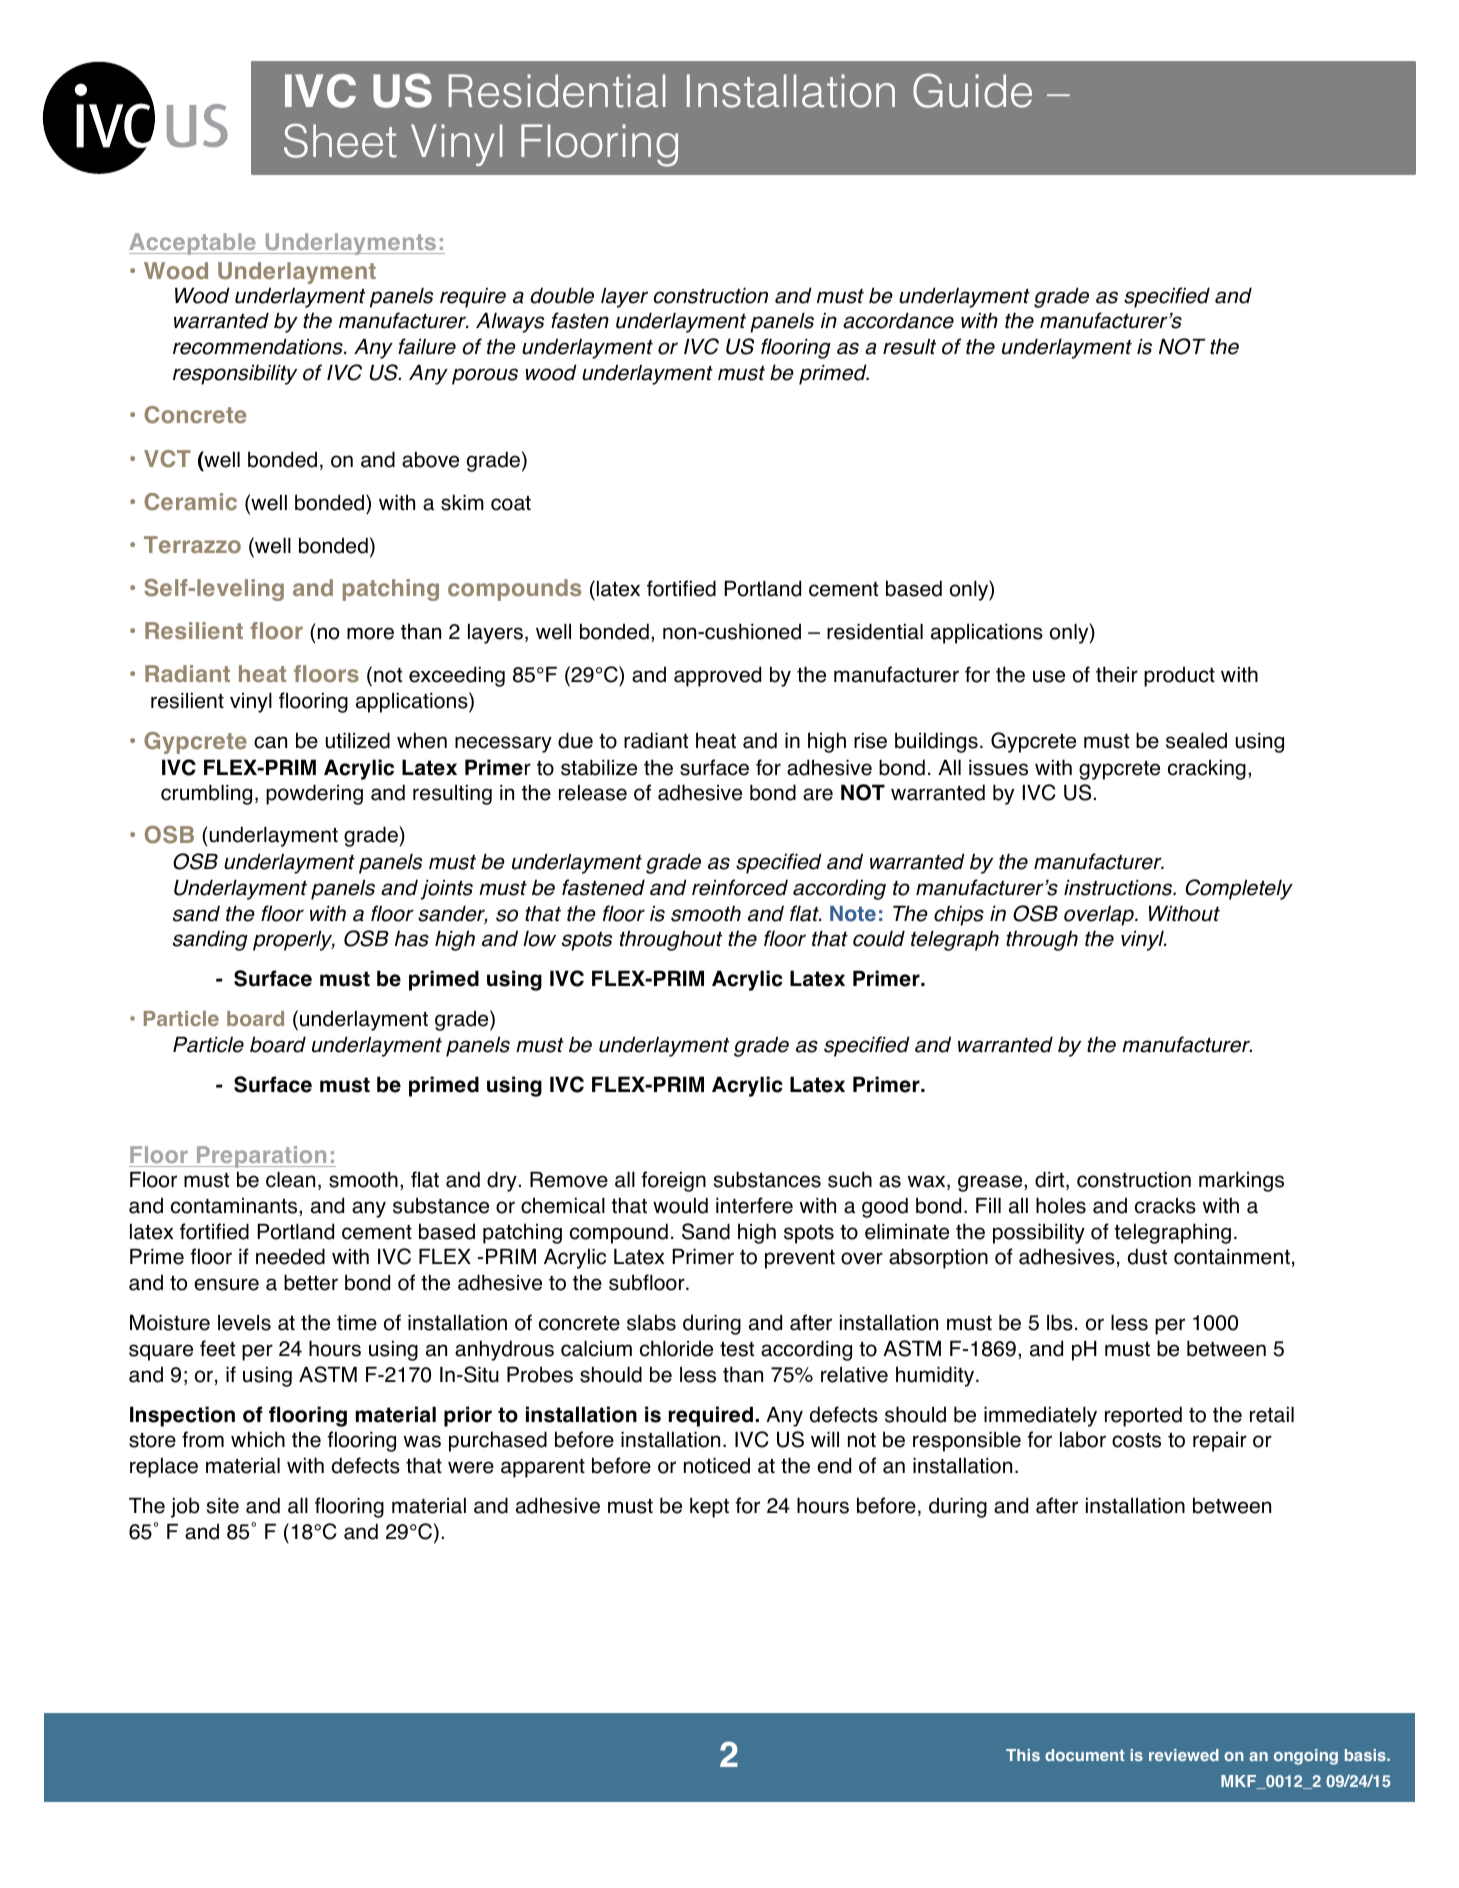 The height and width of the page is (1888, 1459). Describe the element at coordinates (972, 90) in the page. I see `Guide` at that location.
